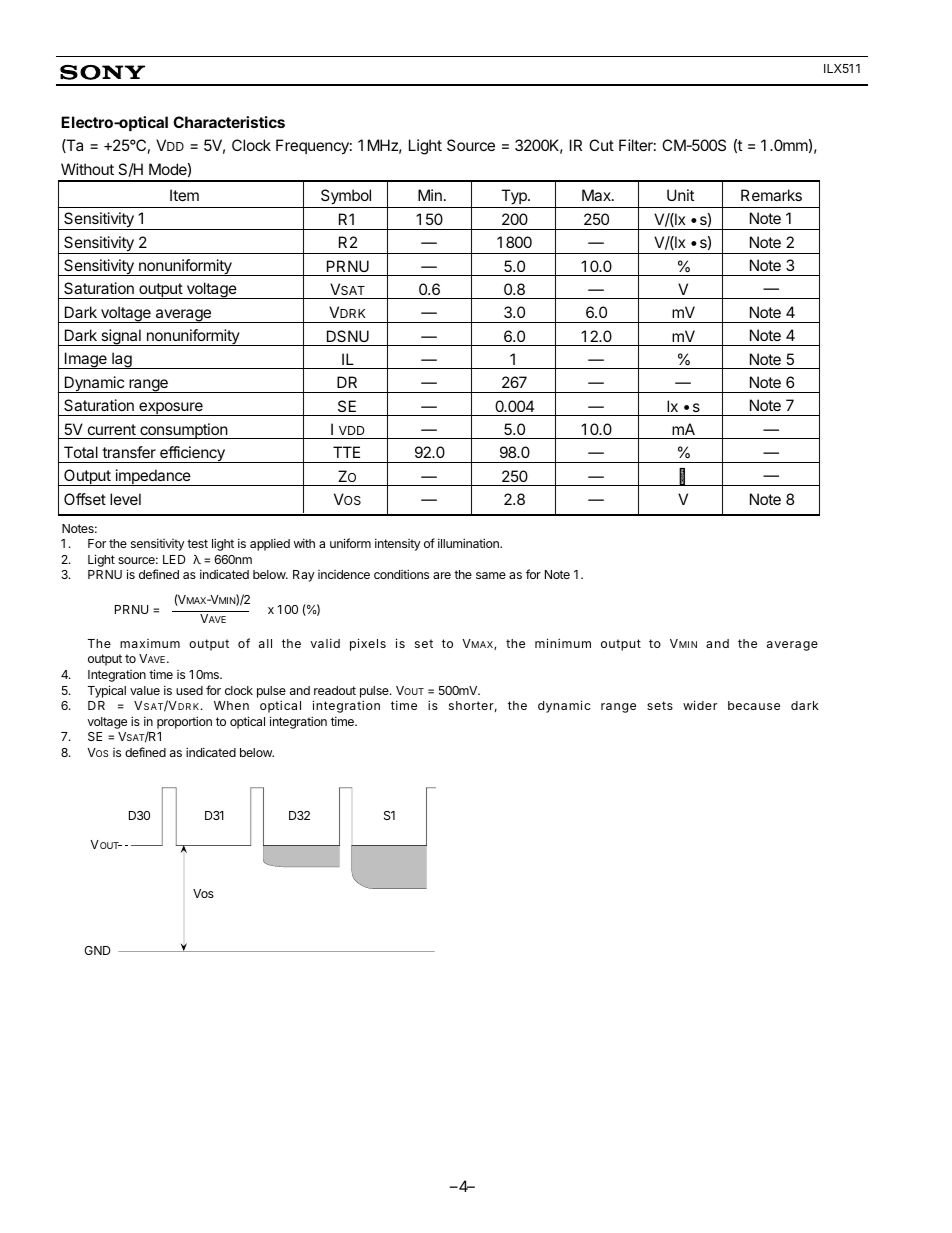  Describe the element at coordinates (229, 122) in the document. I see `Characteristics` at that location.
